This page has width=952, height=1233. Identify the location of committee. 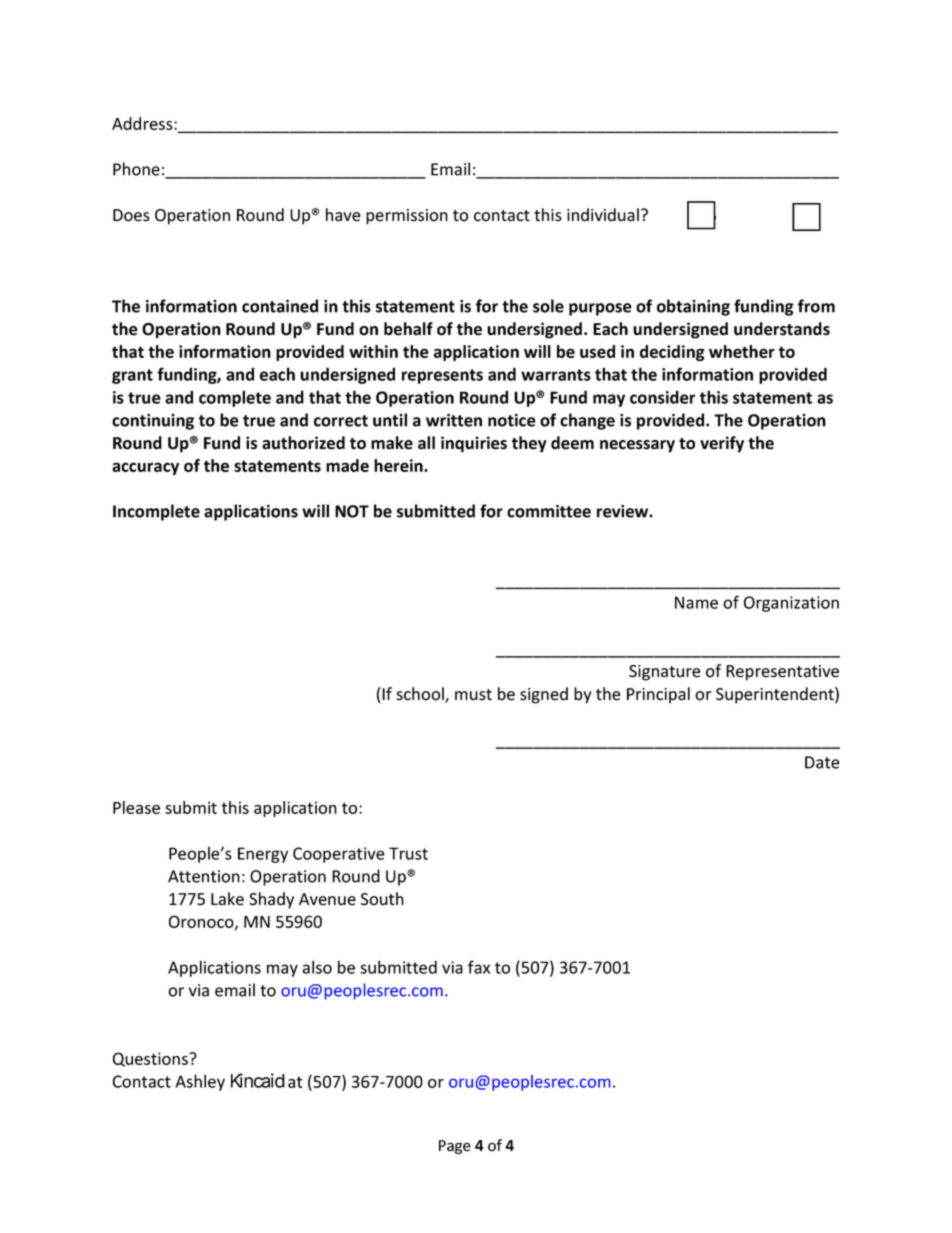
(549, 511).
